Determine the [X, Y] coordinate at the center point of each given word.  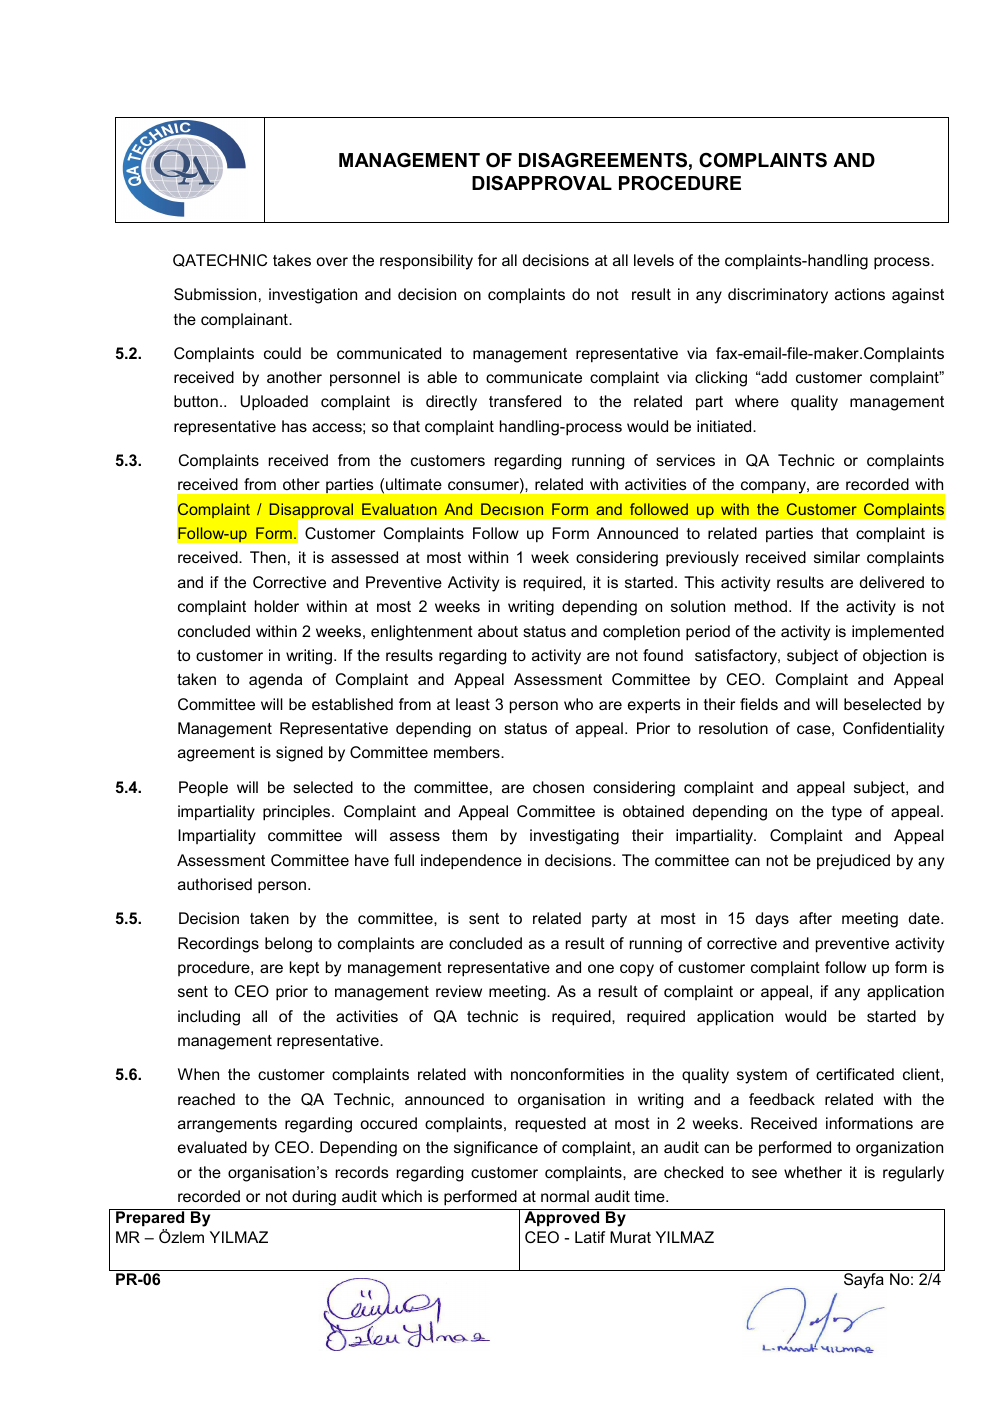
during [314, 1198]
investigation [313, 296]
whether [813, 1172]
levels [654, 260]
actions [860, 294]
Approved [561, 1218]
